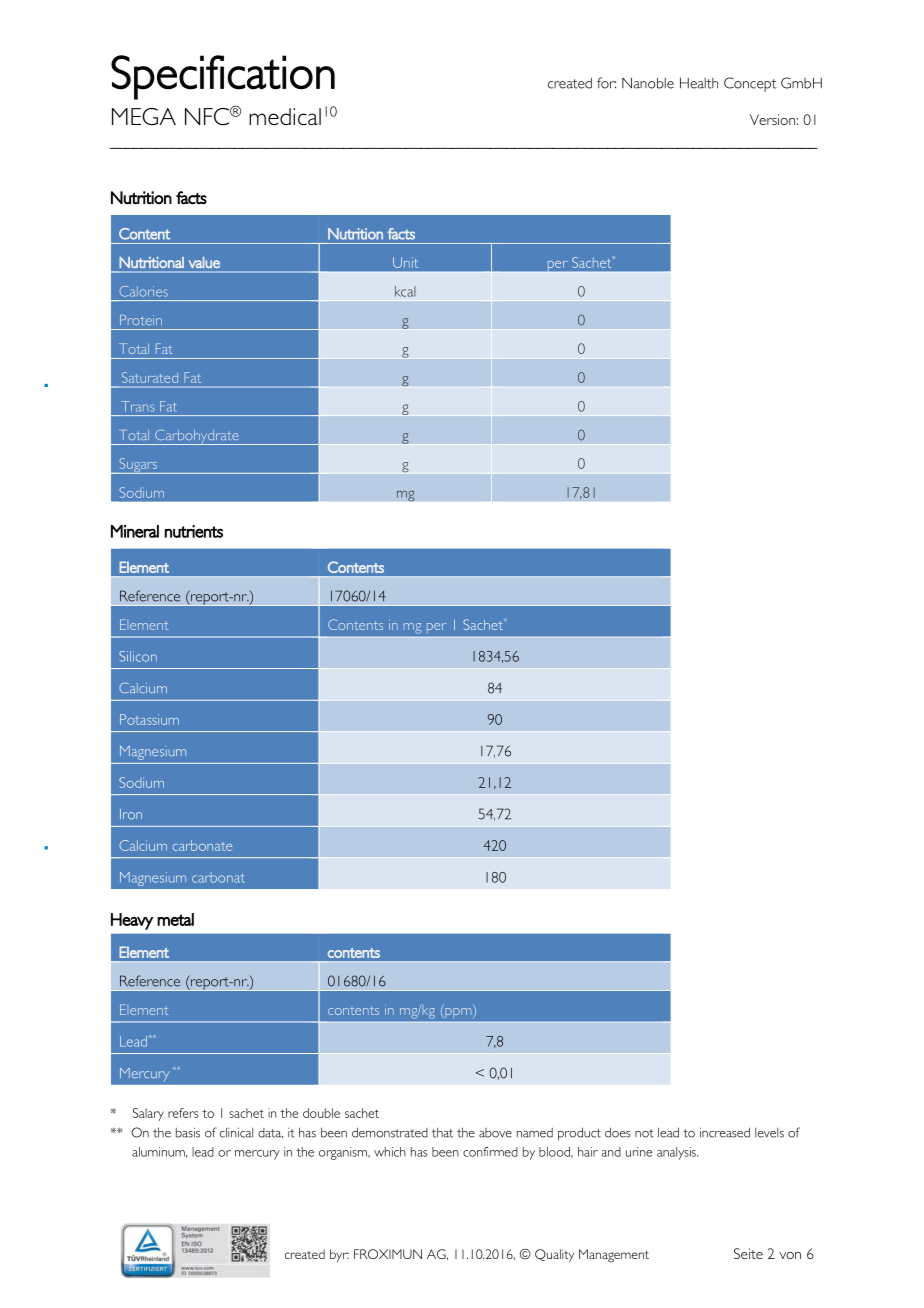 The width and height of the document is (924, 1308). I want to click on Version, so click(772, 119).
